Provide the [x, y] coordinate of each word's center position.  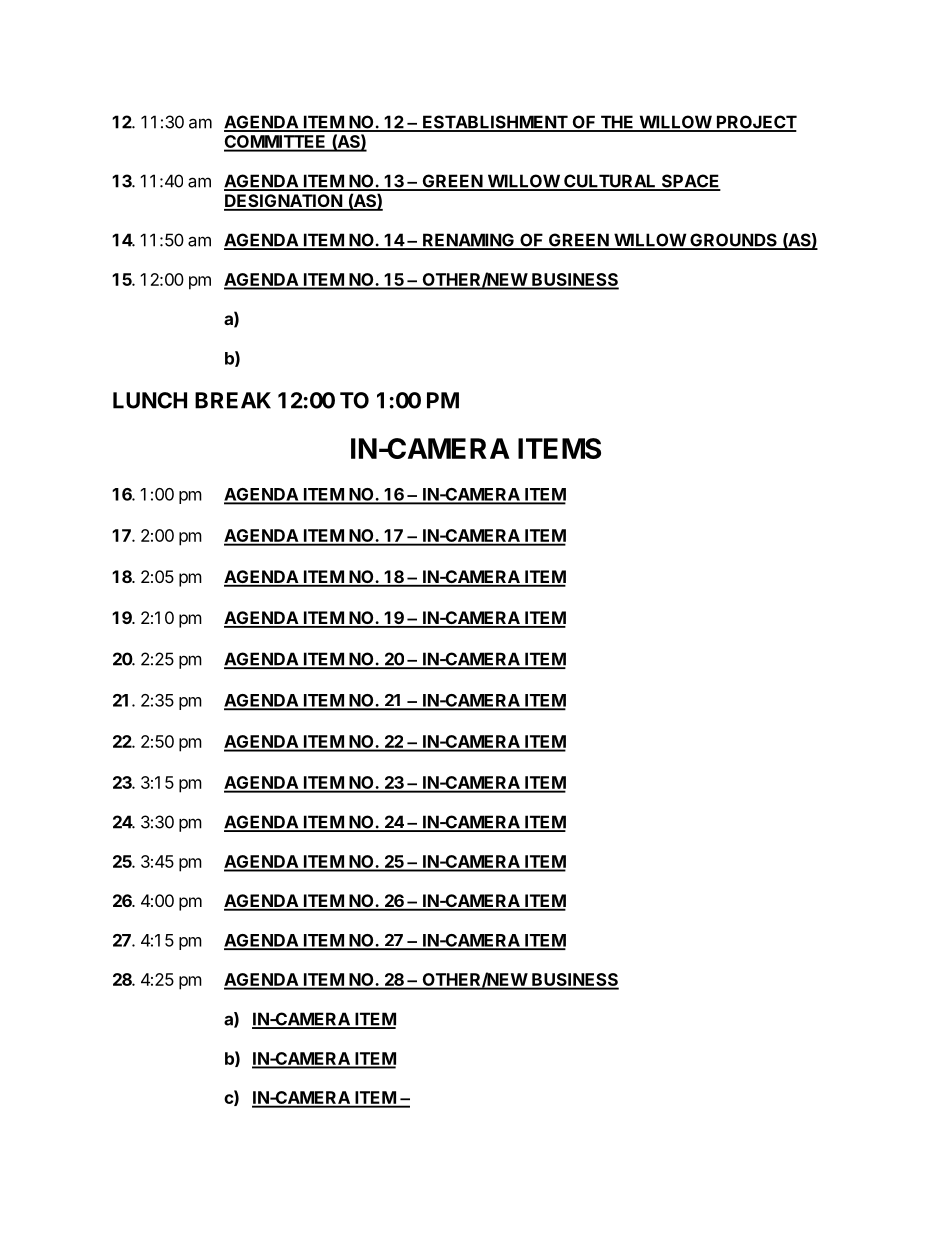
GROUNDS [733, 241]
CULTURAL [610, 182]
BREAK [233, 400]
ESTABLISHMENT [495, 123]
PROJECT [755, 123]
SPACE [690, 182]
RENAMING [468, 241]
